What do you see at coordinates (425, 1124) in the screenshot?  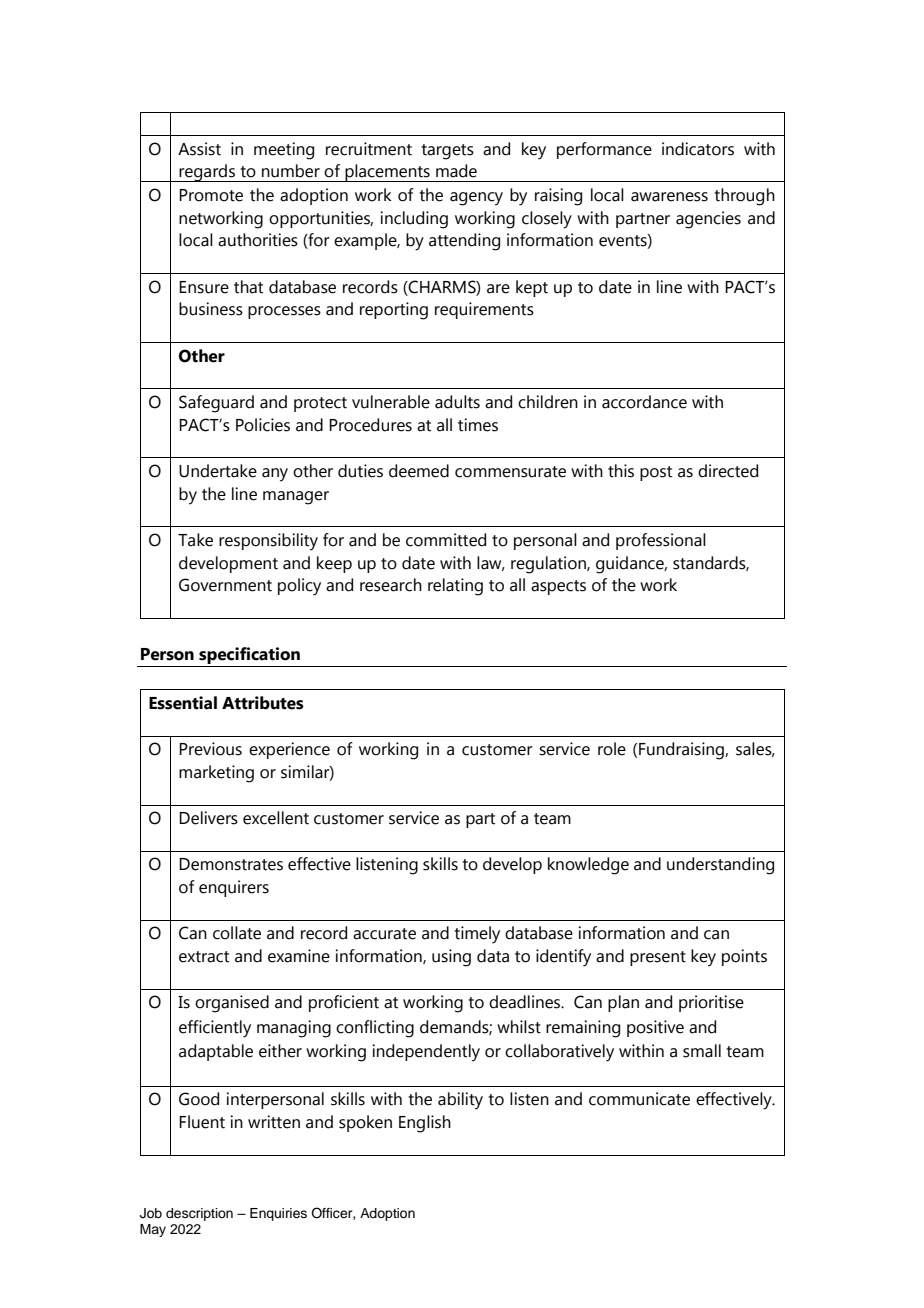 I see `English` at bounding box center [425, 1124].
